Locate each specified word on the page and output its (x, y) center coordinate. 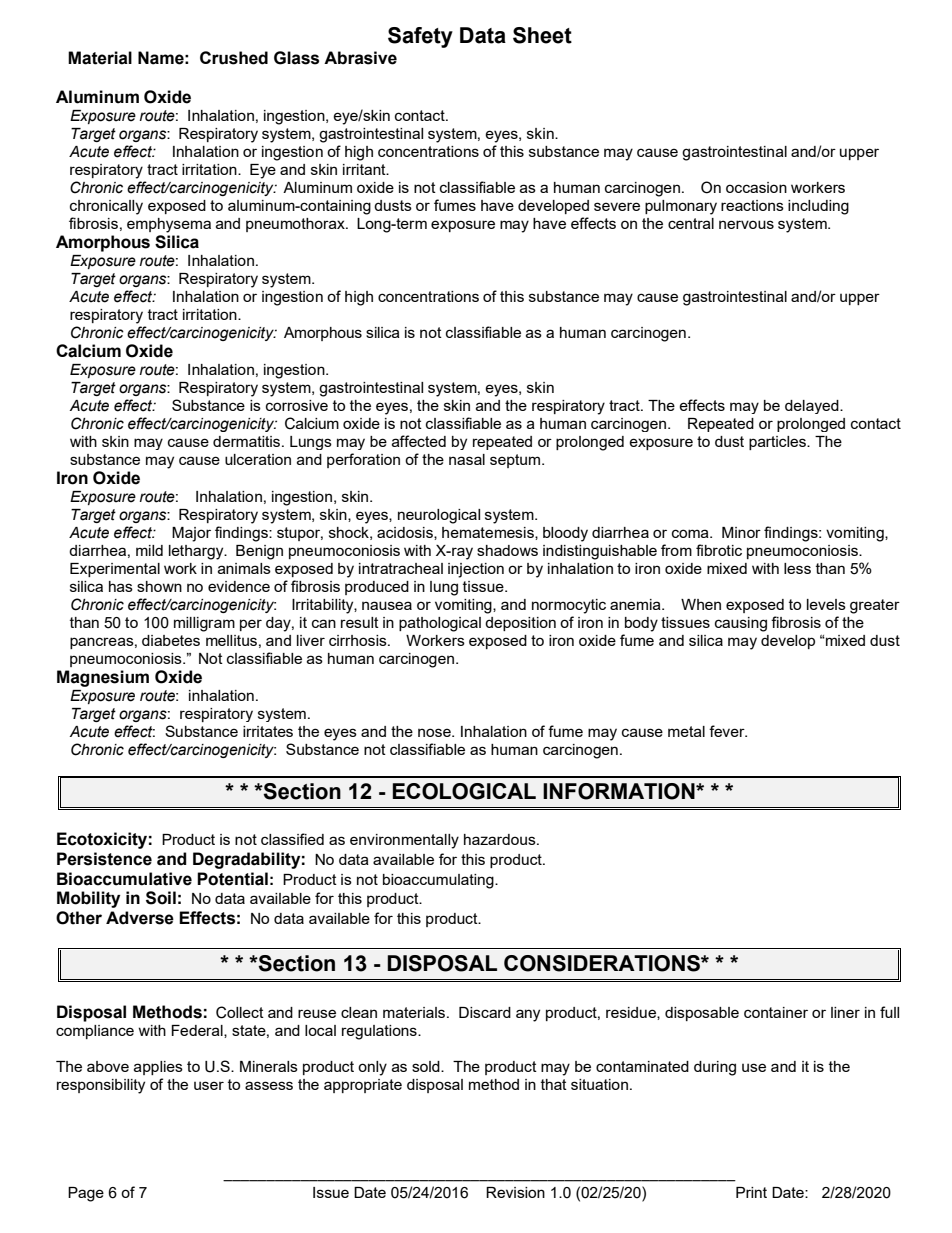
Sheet (542, 35)
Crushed (234, 58)
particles (778, 443)
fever (728, 731)
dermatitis (246, 441)
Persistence (104, 859)
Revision (515, 1192)
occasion (756, 187)
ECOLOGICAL (464, 791)
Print (751, 1192)
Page (86, 1194)
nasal (467, 459)
